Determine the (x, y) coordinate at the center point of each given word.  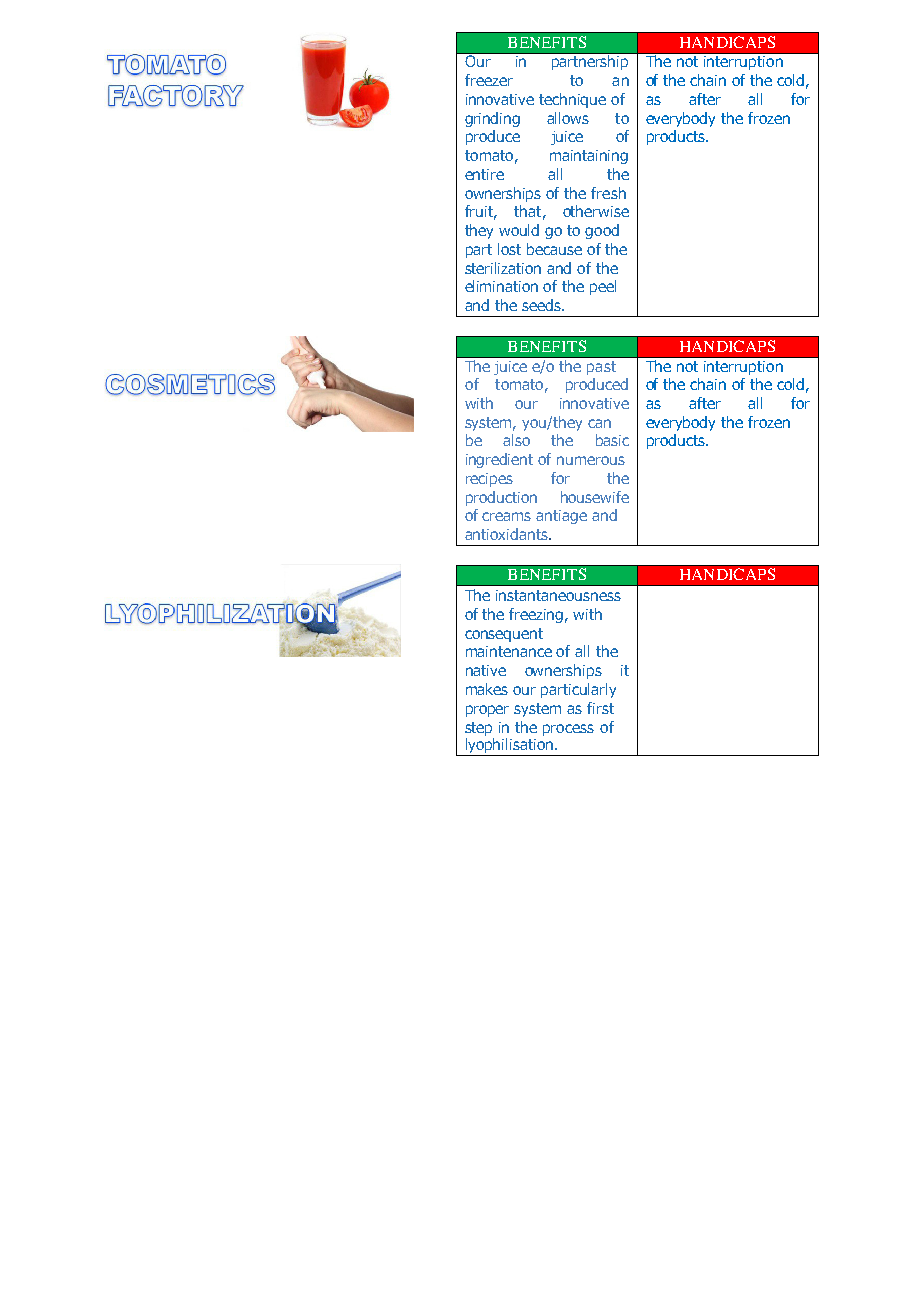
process (568, 730)
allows (568, 118)
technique (572, 100)
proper (487, 711)
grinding (492, 119)
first (600, 708)
